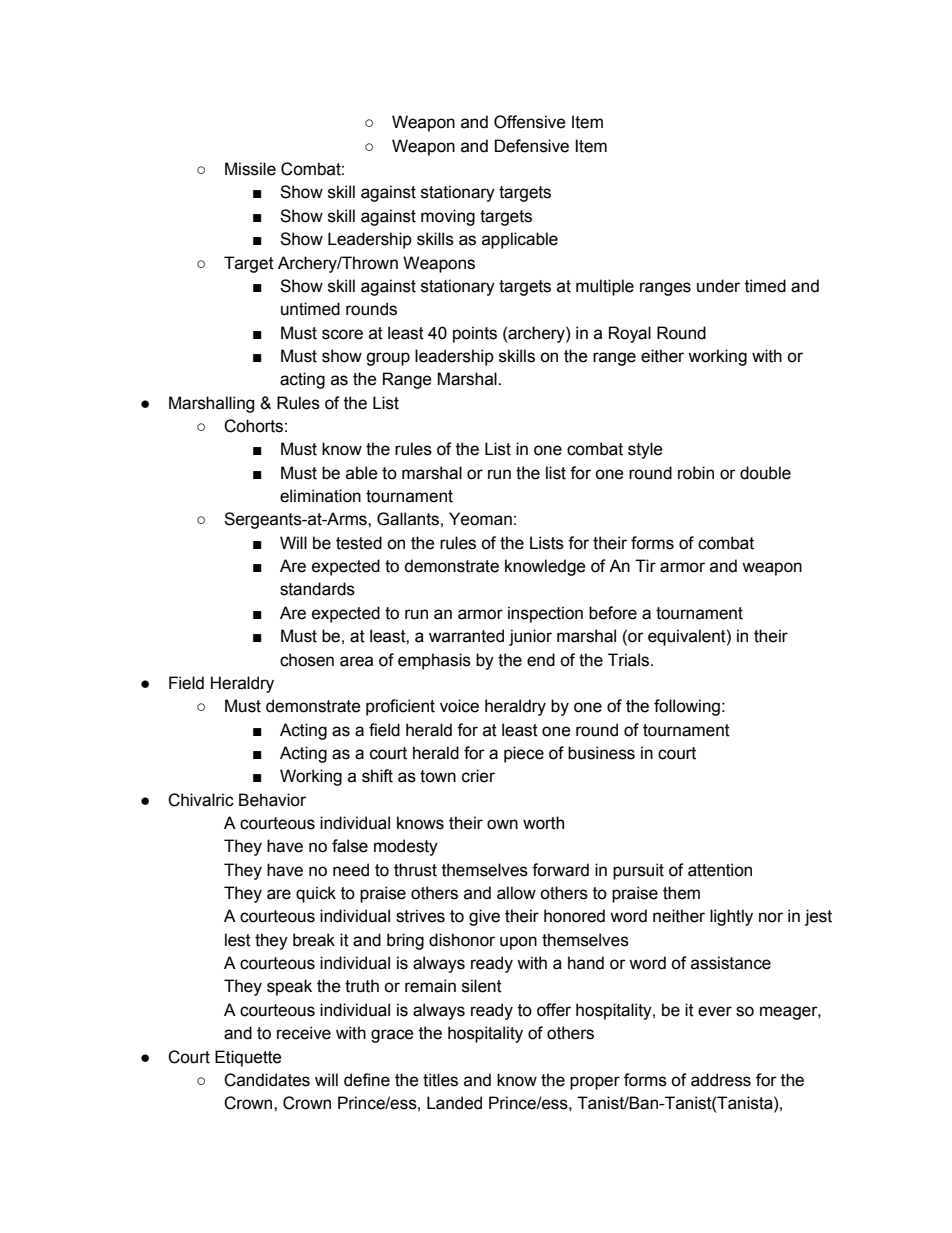 This screenshot has height=1233, width=952. I want to click on Tir, so click(645, 565).
